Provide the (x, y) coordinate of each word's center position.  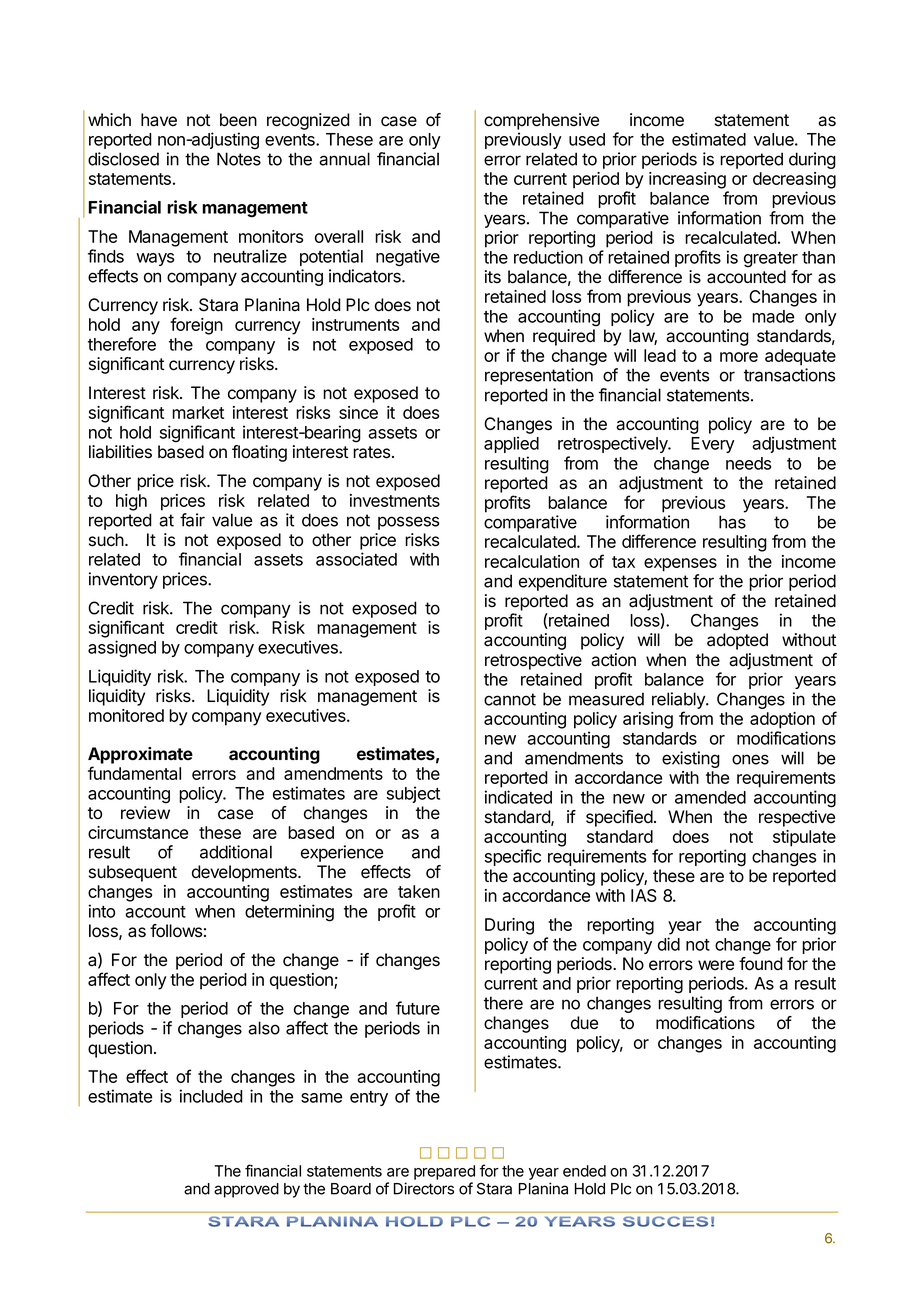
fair (192, 520)
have (159, 120)
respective (797, 818)
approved (246, 1190)
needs (748, 463)
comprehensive (541, 121)
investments (395, 500)
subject (413, 794)
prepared (444, 1172)
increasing (687, 180)
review (145, 813)
